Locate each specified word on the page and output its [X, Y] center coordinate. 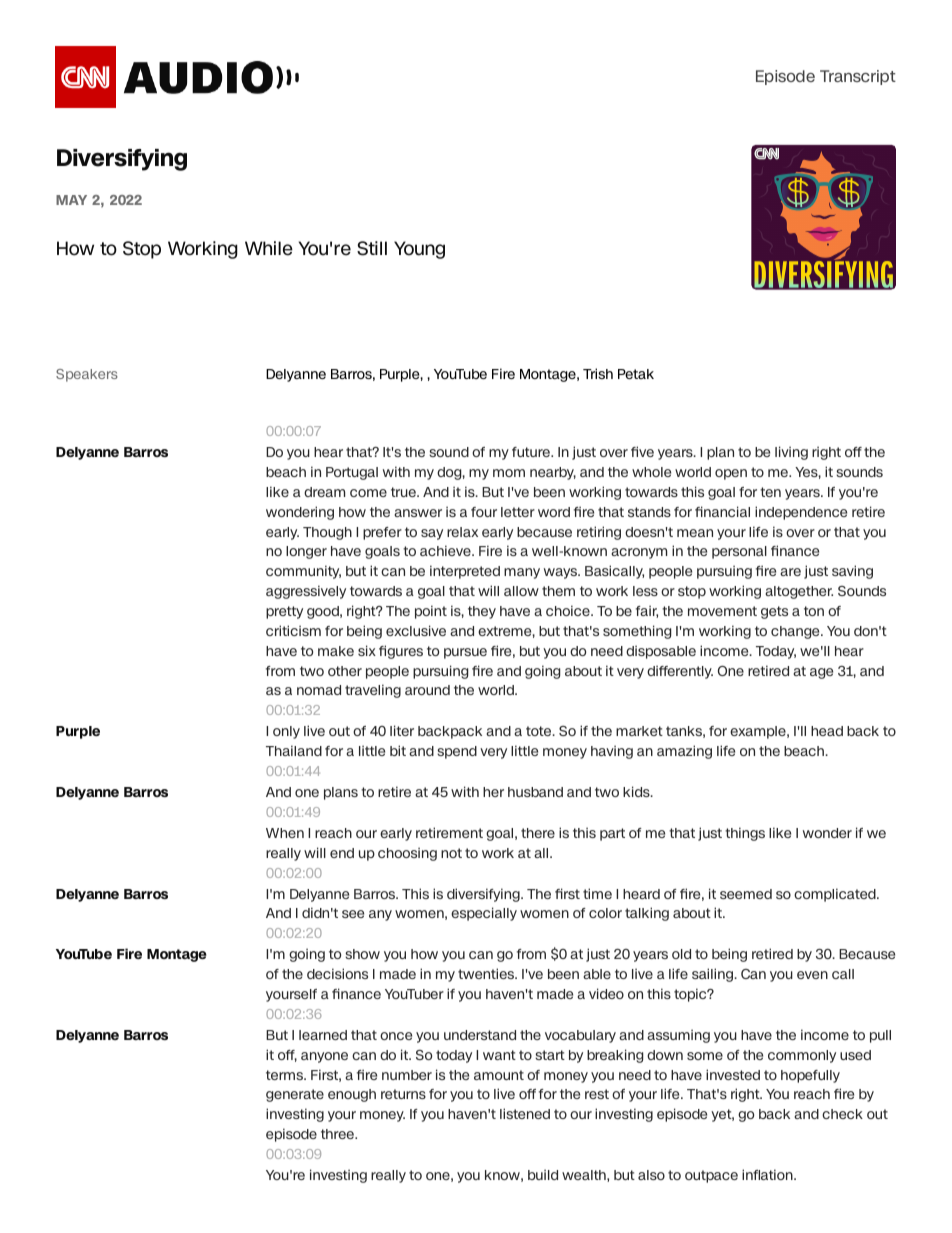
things [745, 834]
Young [419, 250]
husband [535, 792]
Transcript [858, 77]
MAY [71, 200]
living [791, 453]
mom [509, 473]
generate [295, 1095]
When [285, 833]
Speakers [87, 375]
